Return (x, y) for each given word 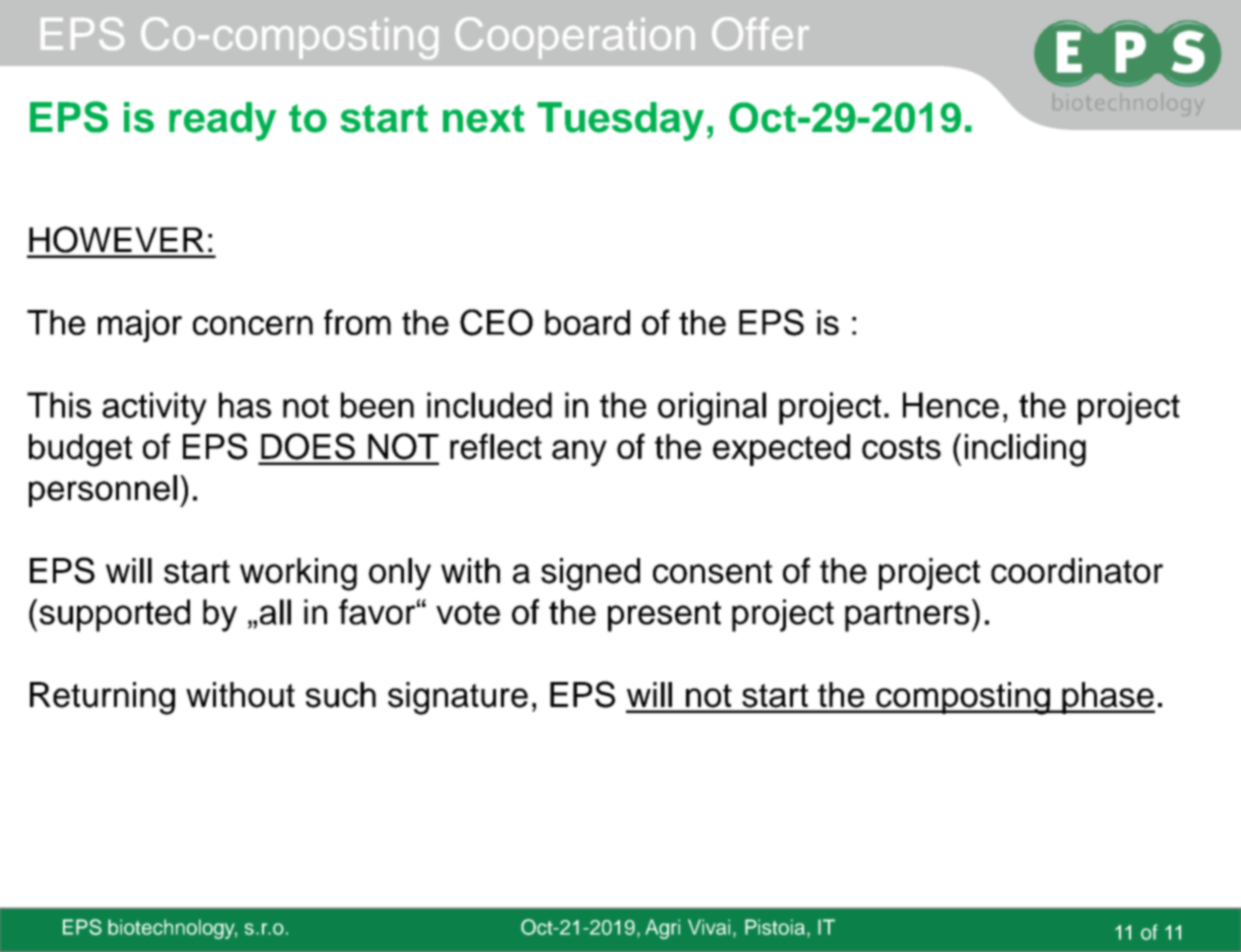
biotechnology (172, 929)
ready (222, 121)
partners (907, 616)
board (587, 322)
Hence (951, 405)
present (664, 616)
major (140, 326)
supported (115, 615)
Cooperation (575, 38)
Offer (760, 33)
